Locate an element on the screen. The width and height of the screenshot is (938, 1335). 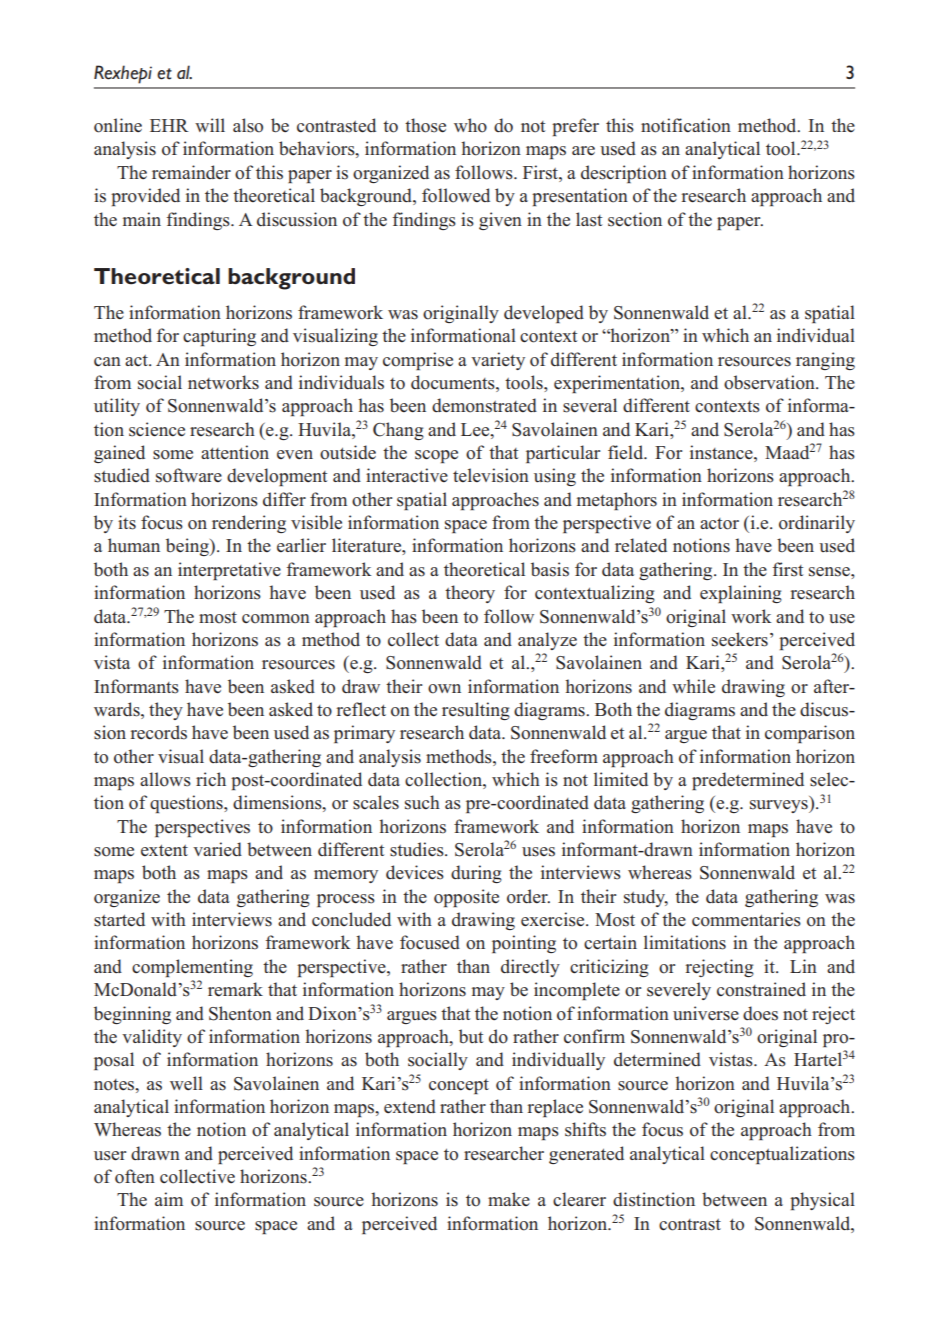
will is located at coordinates (210, 125).
